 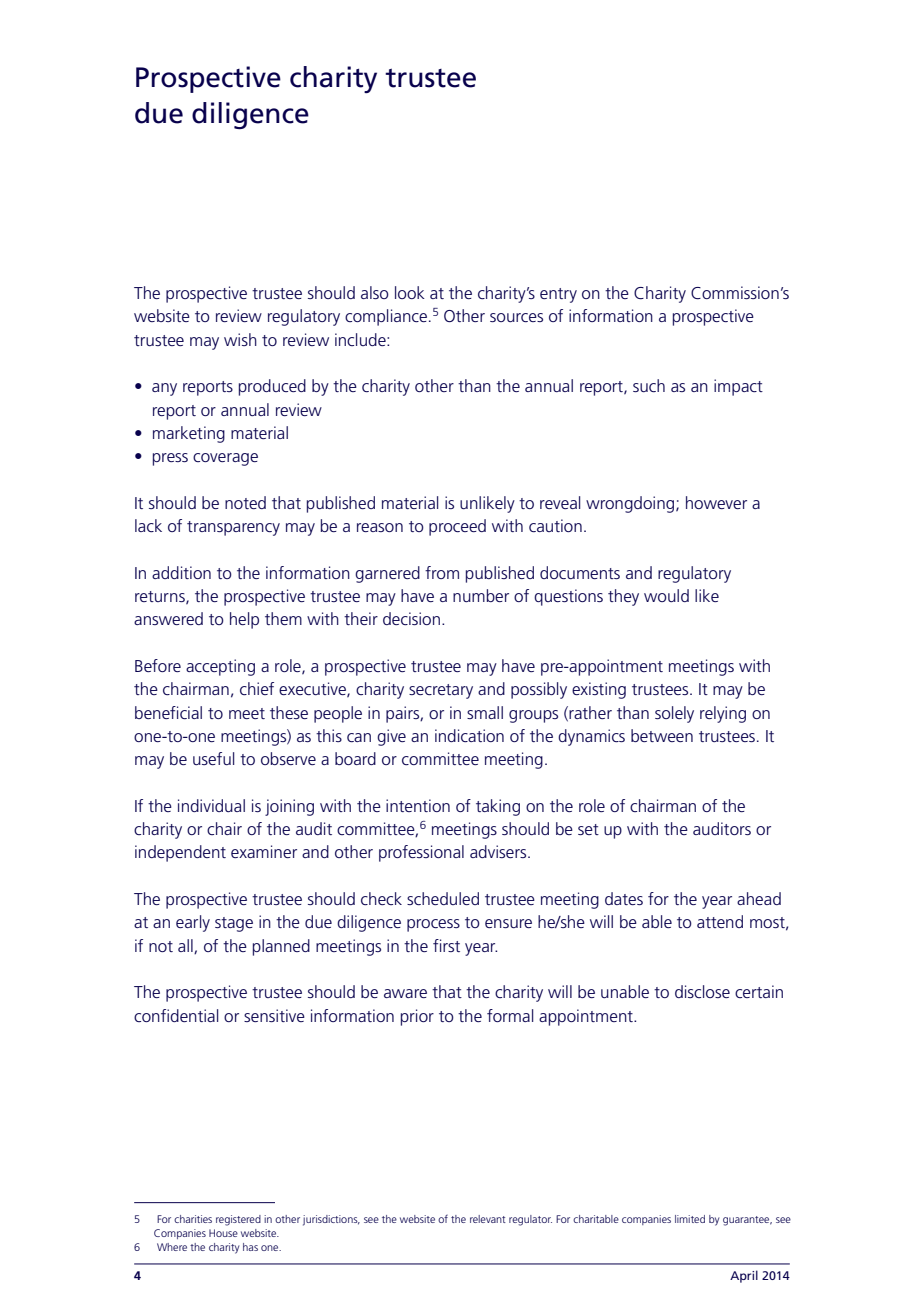 What do you see at coordinates (410, 292) in the screenshot?
I see `look` at bounding box center [410, 292].
